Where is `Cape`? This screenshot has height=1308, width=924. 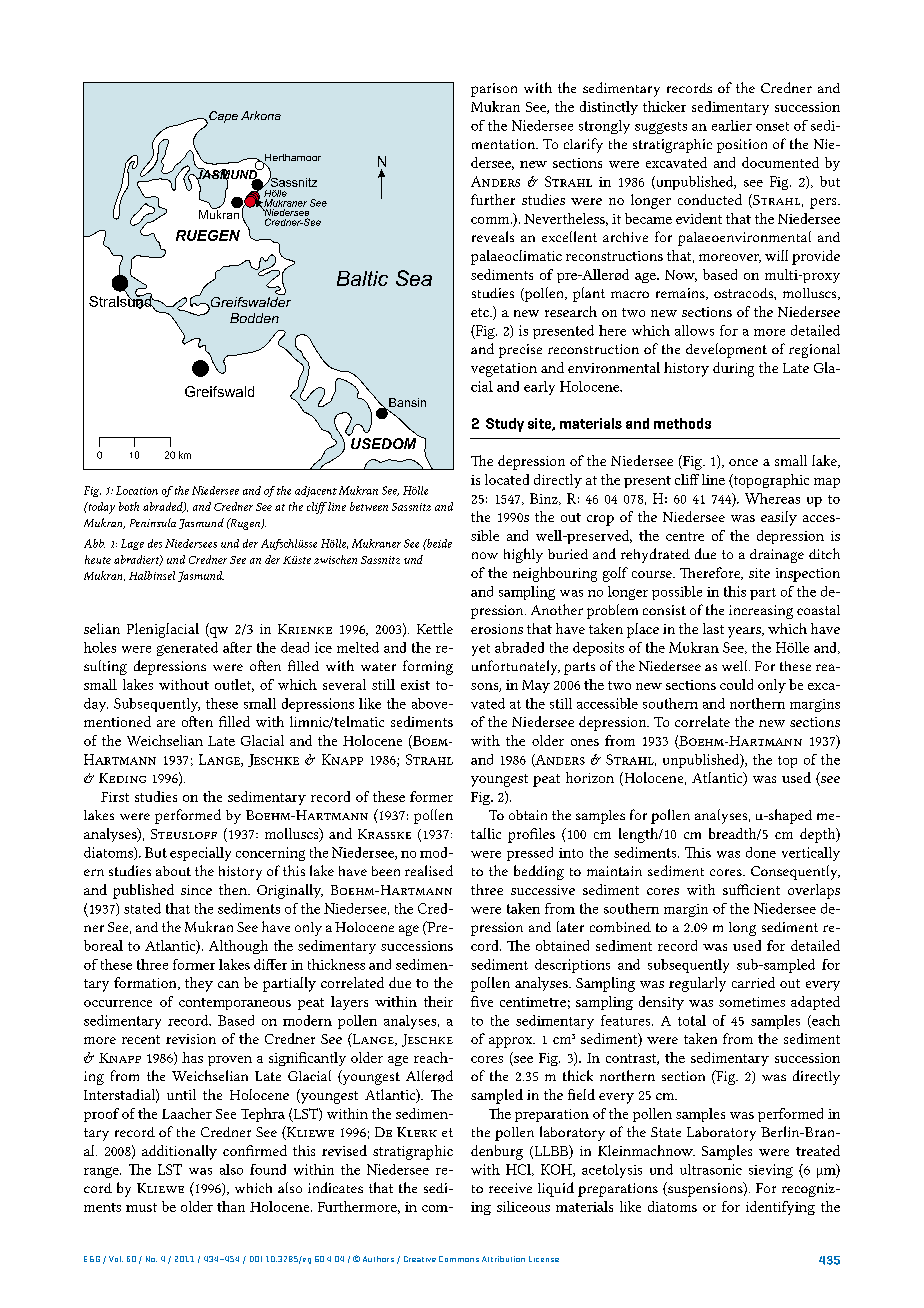 Cape is located at coordinates (222, 117).
